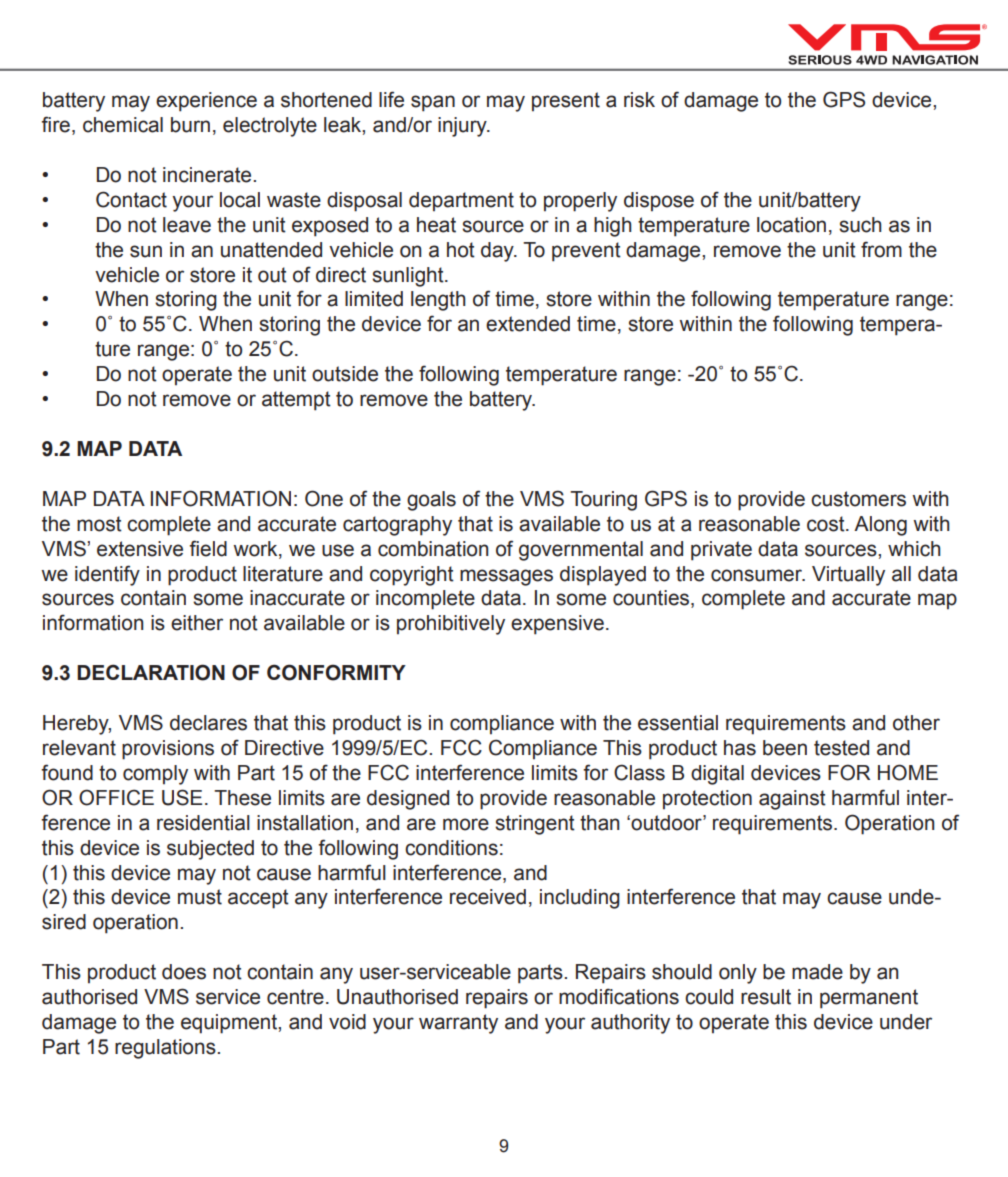 This screenshot has height=1177, width=1008. I want to click on warranty, so click(458, 1024).
